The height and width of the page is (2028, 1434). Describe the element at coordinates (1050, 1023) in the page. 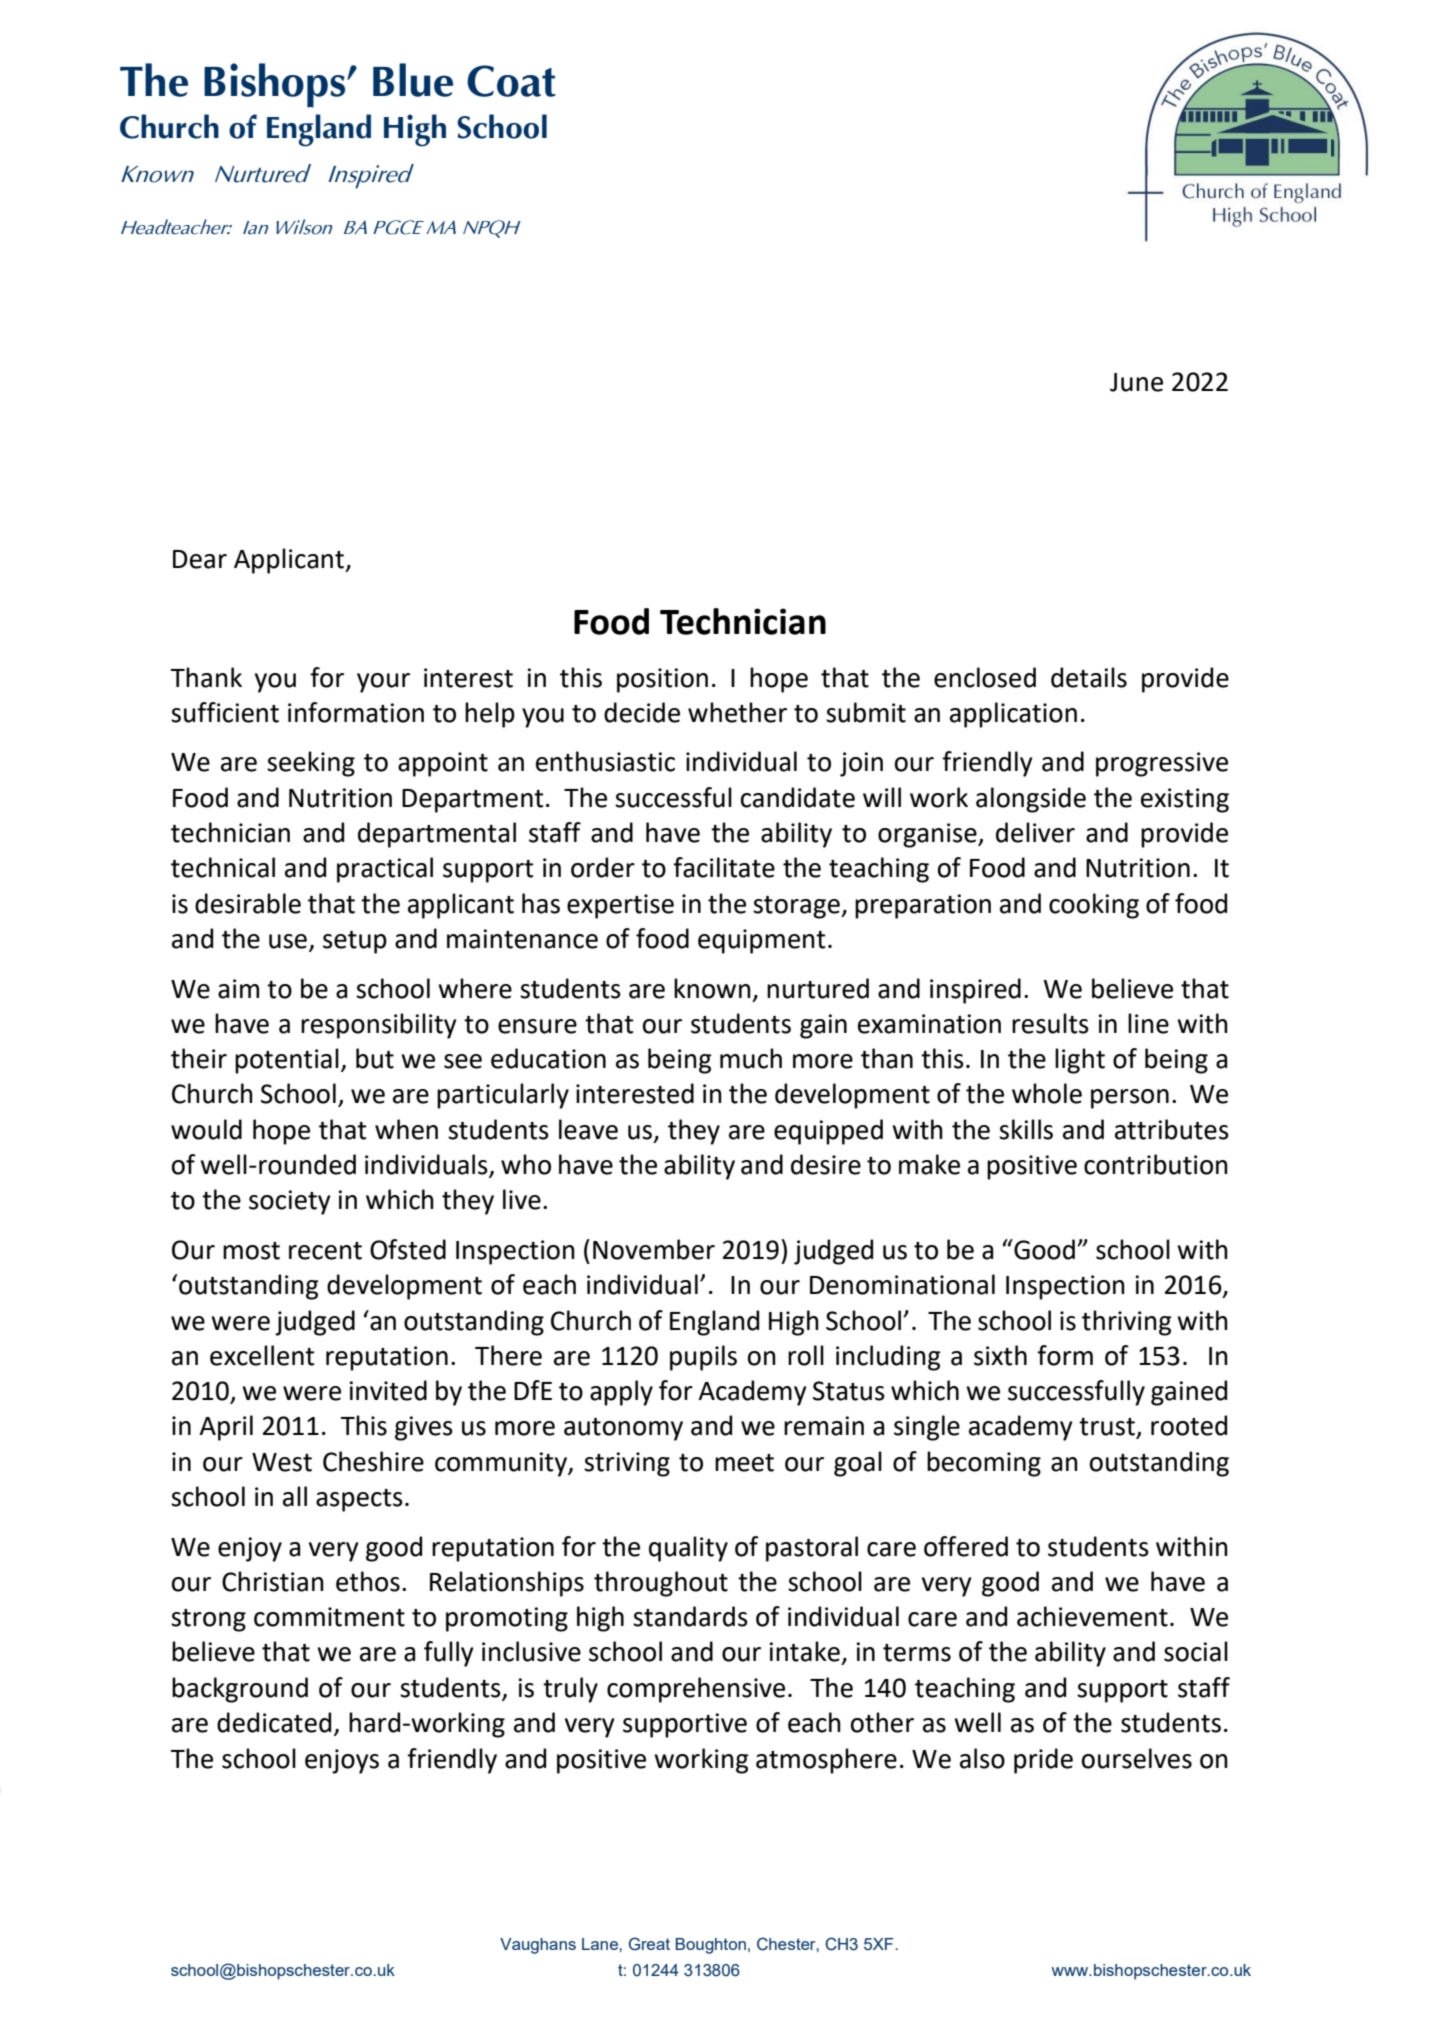

I see `results` at that location.
